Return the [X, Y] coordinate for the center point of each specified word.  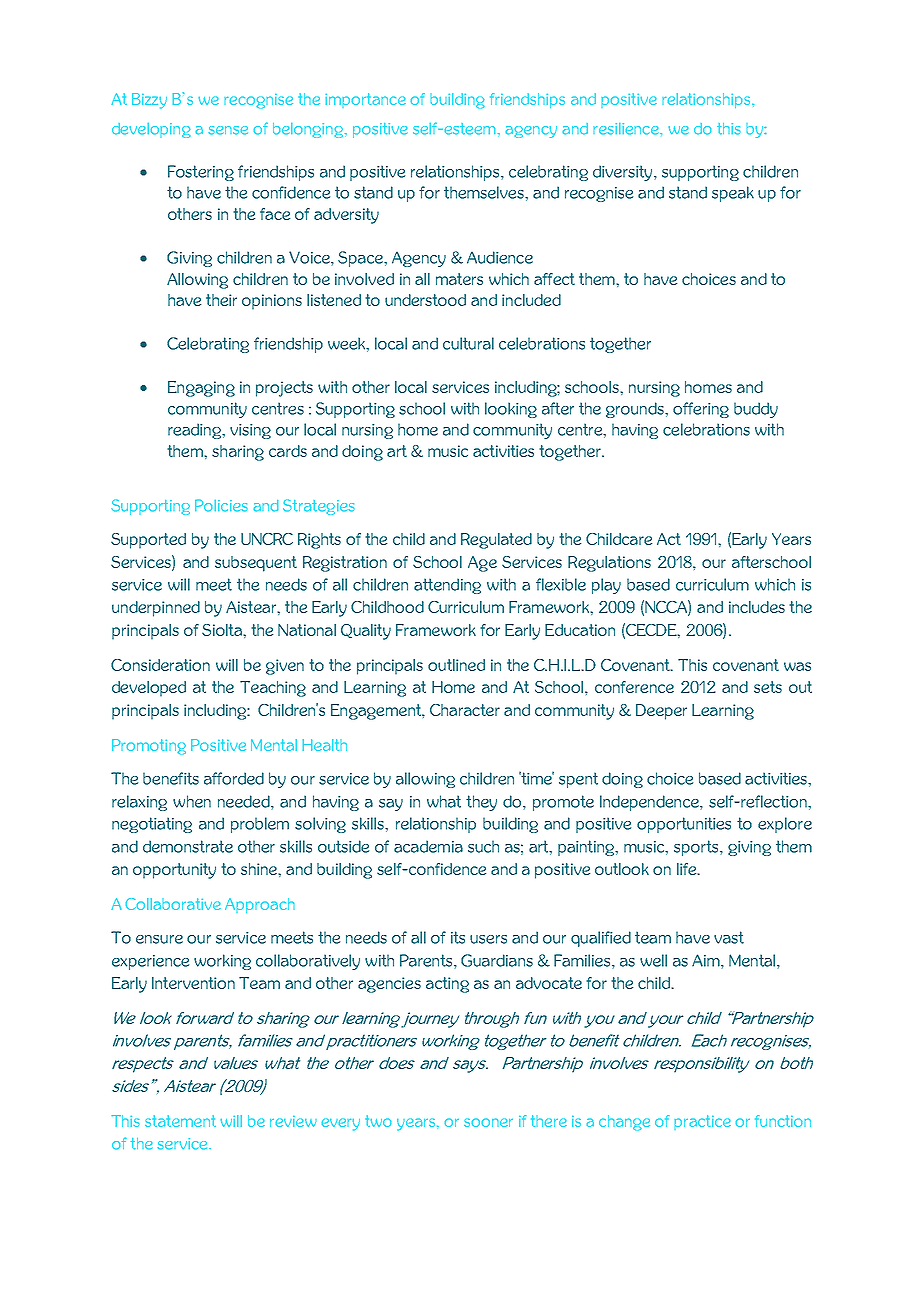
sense [228, 130]
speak [733, 194]
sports [697, 848]
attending [447, 586]
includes [757, 607]
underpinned [156, 609]
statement [180, 1121]
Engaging [201, 389]
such [483, 846]
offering [701, 410]
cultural [468, 343]
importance [365, 100]
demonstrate [188, 846]
